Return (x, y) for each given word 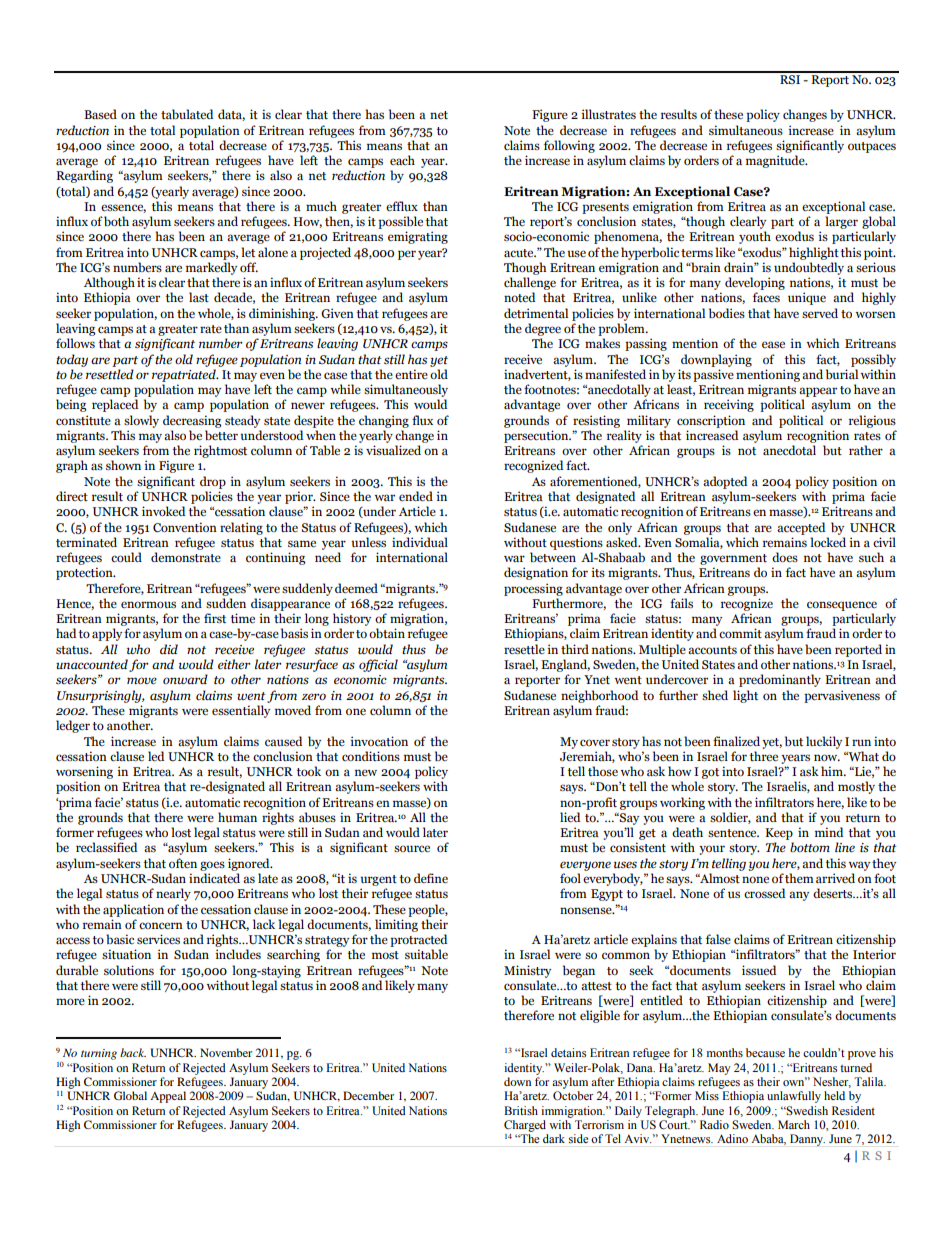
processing (533, 589)
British (521, 1110)
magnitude (776, 161)
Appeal (168, 1097)
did (169, 649)
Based (100, 114)
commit (740, 633)
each (402, 160)
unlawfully (794, 1097)
